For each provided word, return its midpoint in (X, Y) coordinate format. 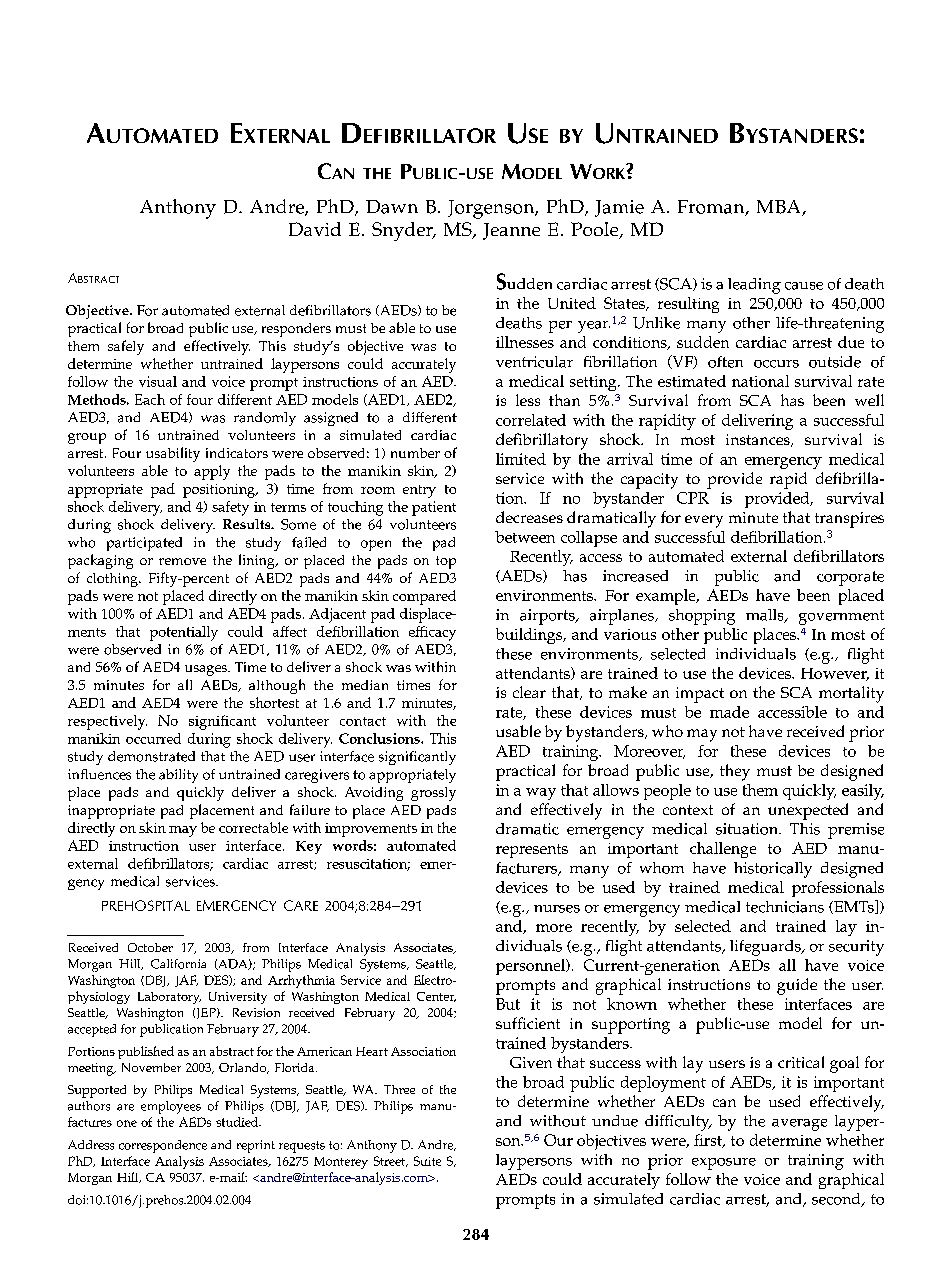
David (315, 229)
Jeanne (511, 231)
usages (207, 670)
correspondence (163, 1146)
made (729, 712)
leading (754, 286)
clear (529, 692)
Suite (427, 1161)
